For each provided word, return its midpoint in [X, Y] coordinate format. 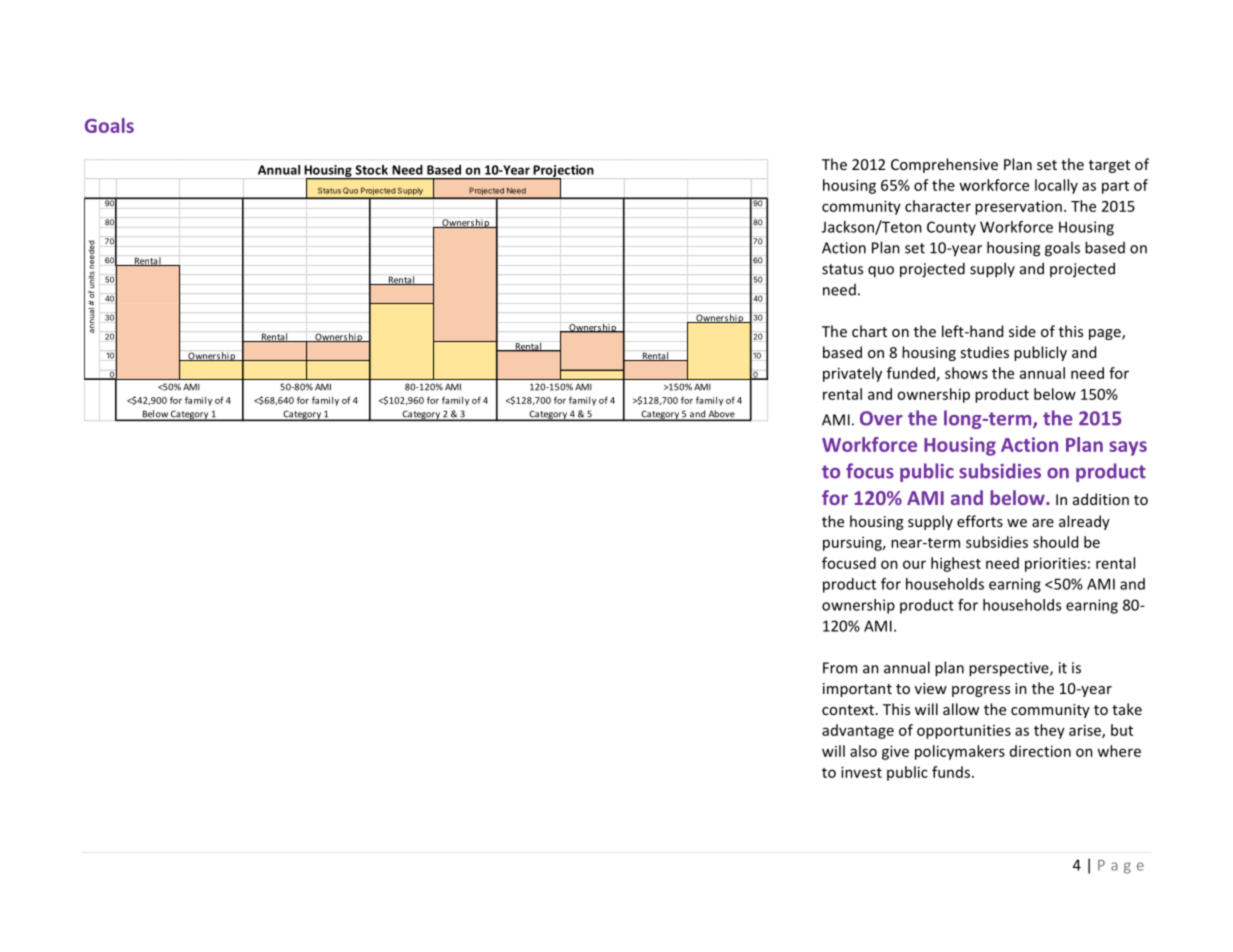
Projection [562, 172]
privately [852, 374]
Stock [371, 170]
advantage [858, 731]
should [1055, 542]
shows [966, 373]
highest [956, 564]
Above [721, 415]
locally [1056, 186]
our [914, 564]
